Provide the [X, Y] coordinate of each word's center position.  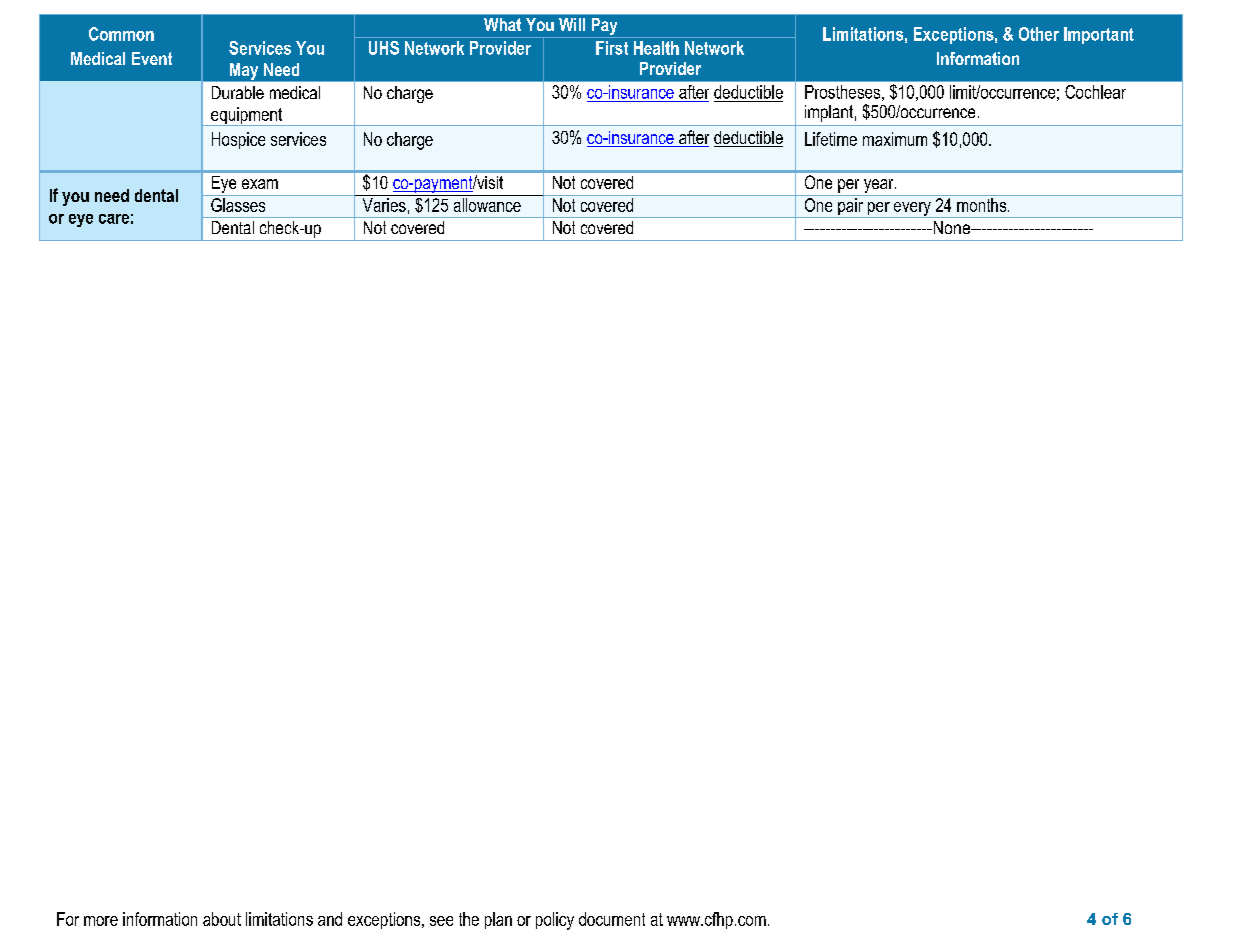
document [612, 919]
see [441, 921]
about [222, 919]
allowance [487, 205]
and [330, 919]
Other [1039, 34]
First [612, 48]
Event [152, 58]
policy [555, 921]
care [114, 219]
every [912, 210]
